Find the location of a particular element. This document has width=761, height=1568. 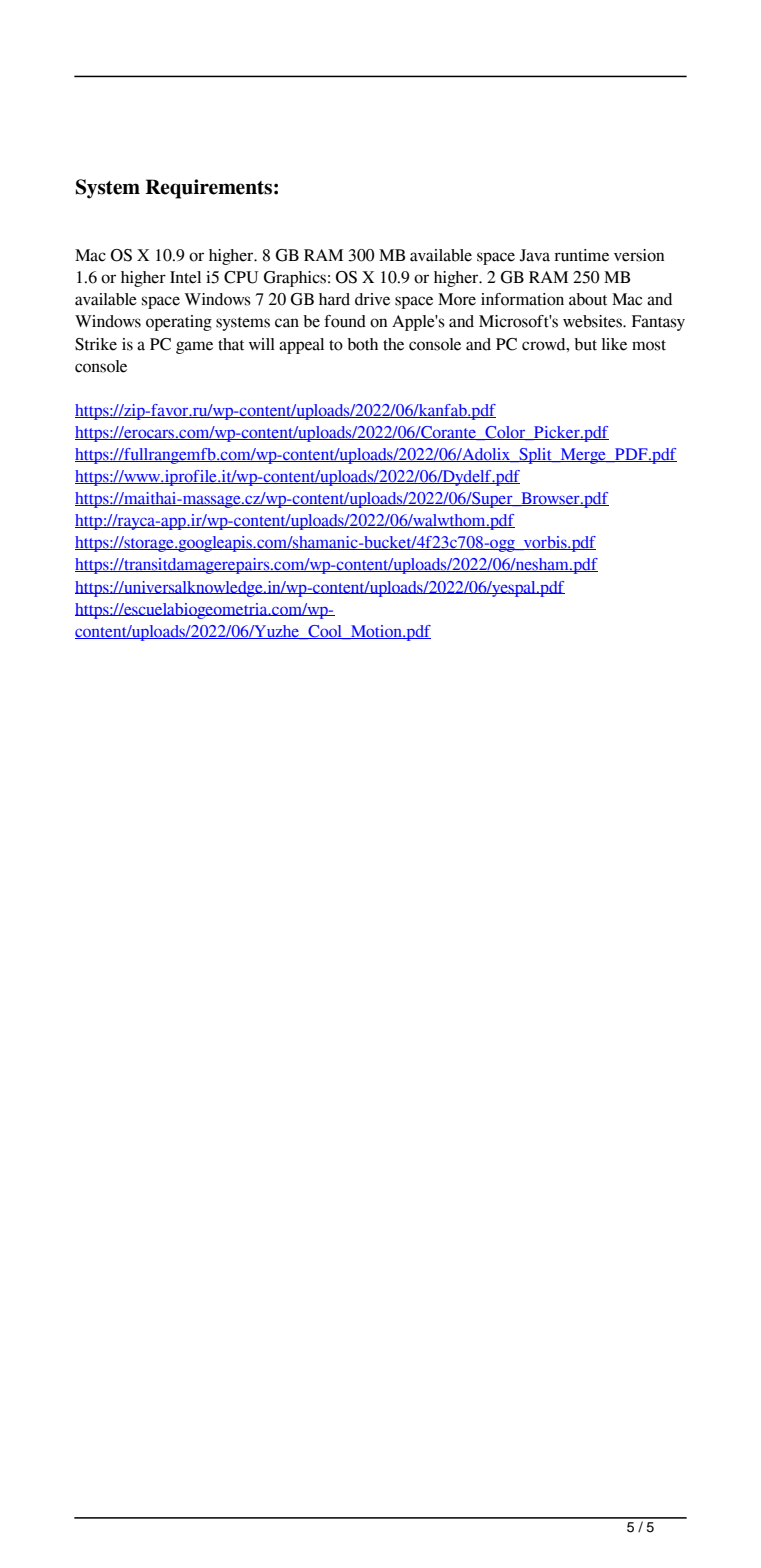

Java is located at coordinates (535, 255).
